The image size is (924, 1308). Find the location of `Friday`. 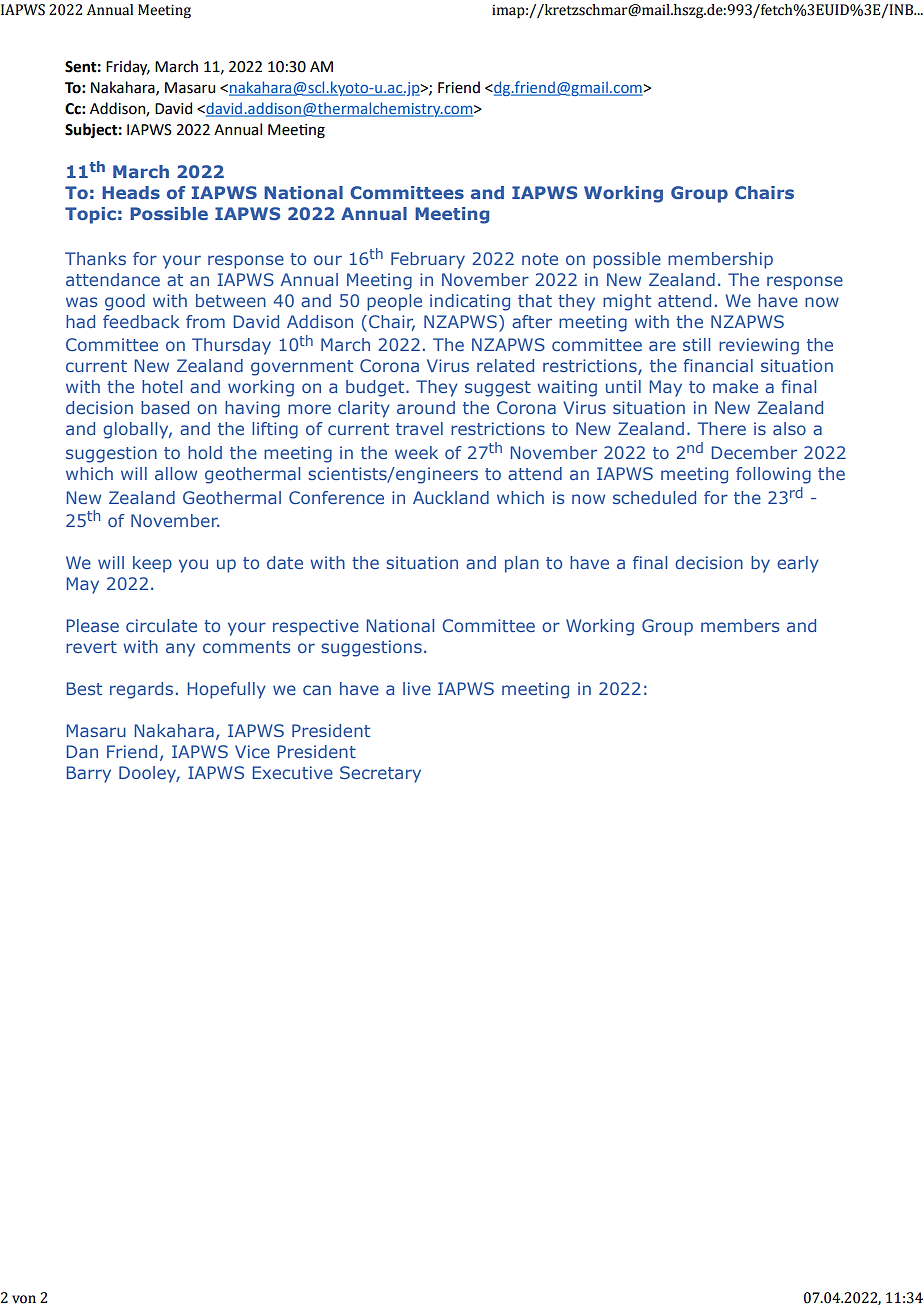

Friday is located at coordinates (128, 67).
